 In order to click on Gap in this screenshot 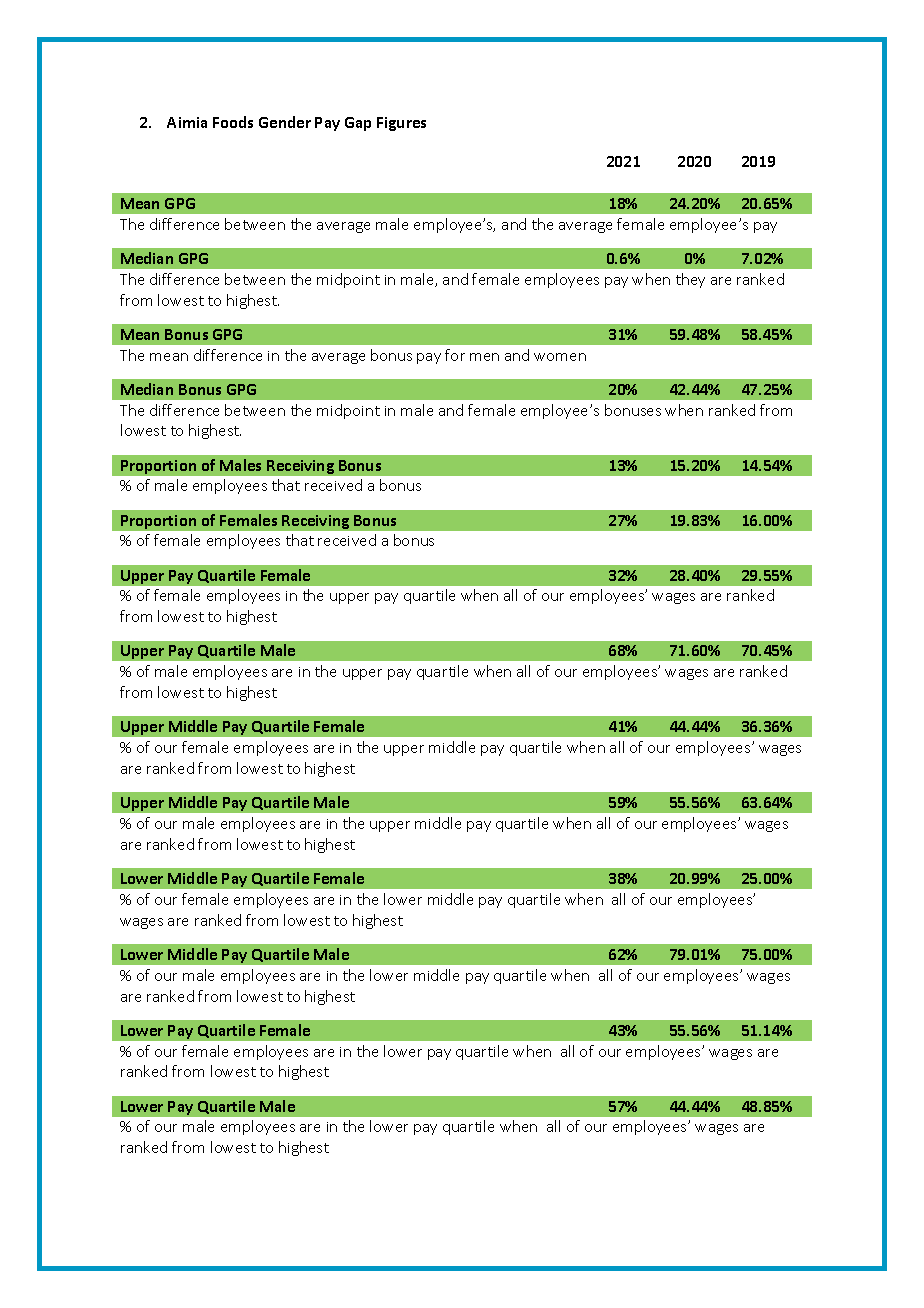, I will do `click(358, 124)`.
